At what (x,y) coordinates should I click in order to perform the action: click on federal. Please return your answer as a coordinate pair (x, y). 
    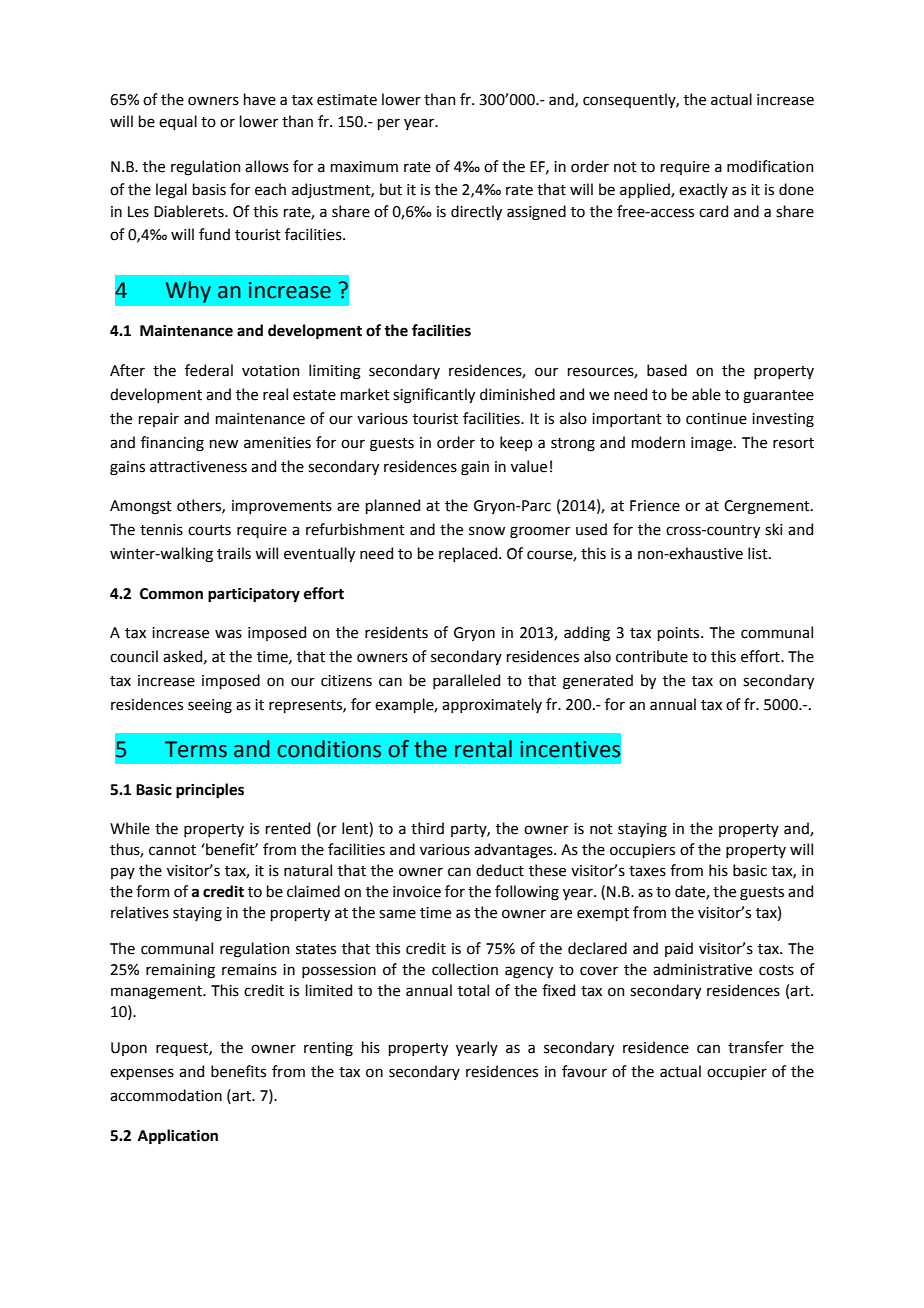
    Looking at the image, I should click on (209, 370).
